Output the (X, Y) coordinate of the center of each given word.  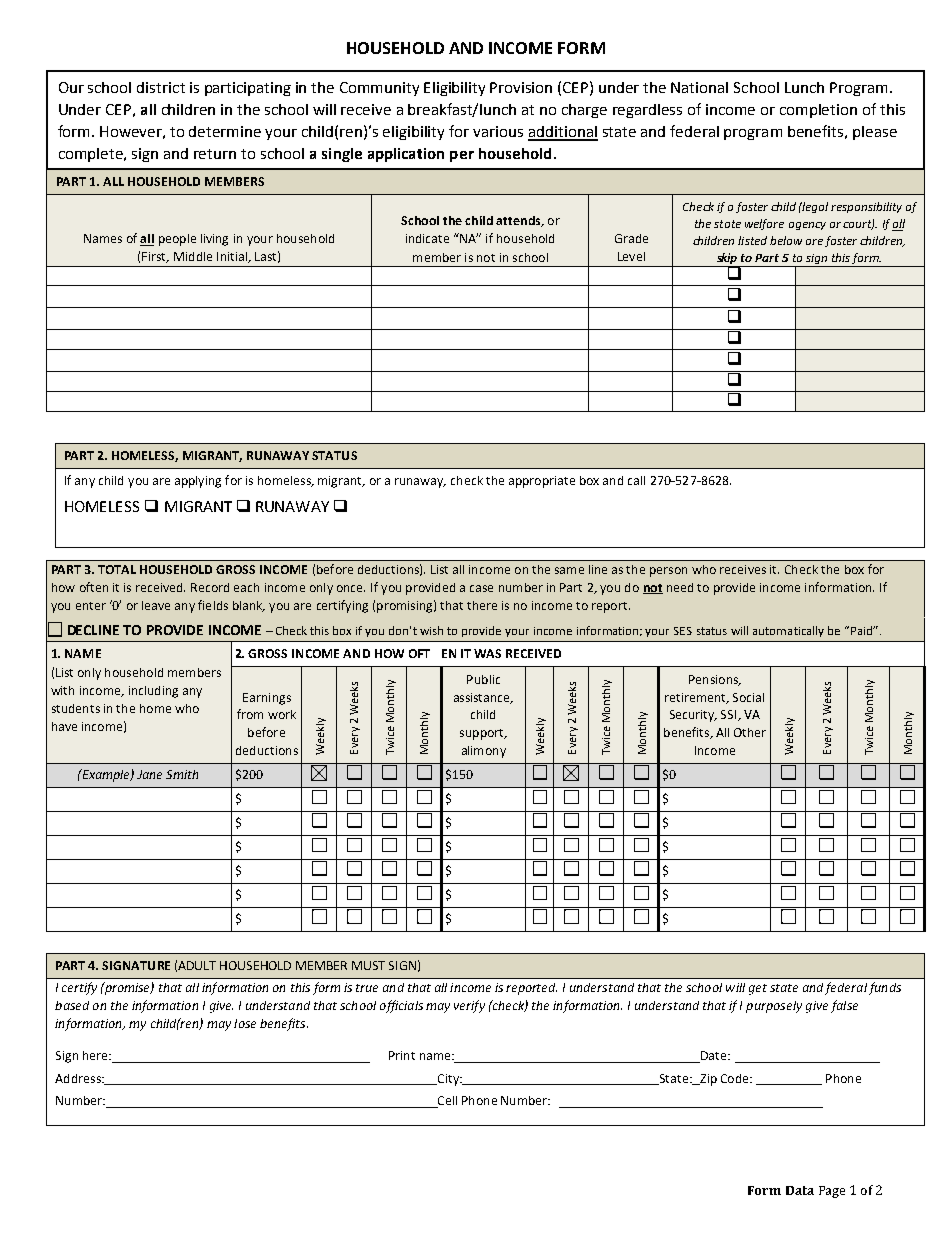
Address (79, 1078)
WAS (487, 653)
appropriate (542, 482)
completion (818, 111)
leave (156, 605)
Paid (861, 630)
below (786, 240)
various (498, 131)
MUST (368, 965)
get (758, 989)
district (161, 87)
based (72, 1005)
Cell (446, 1102)
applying (198, 482)
